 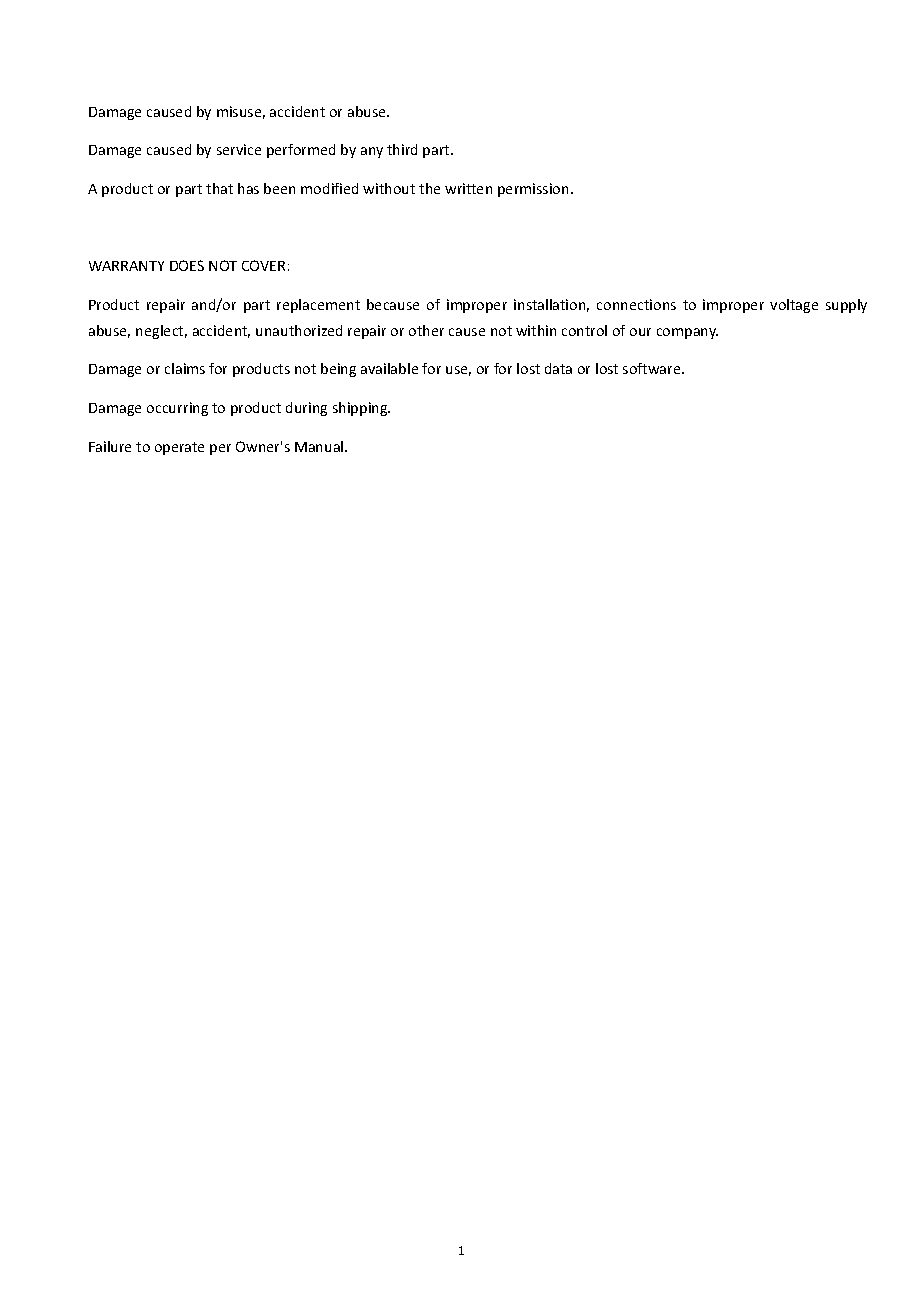 I want to click on supply, so click(x=846, y=306).
